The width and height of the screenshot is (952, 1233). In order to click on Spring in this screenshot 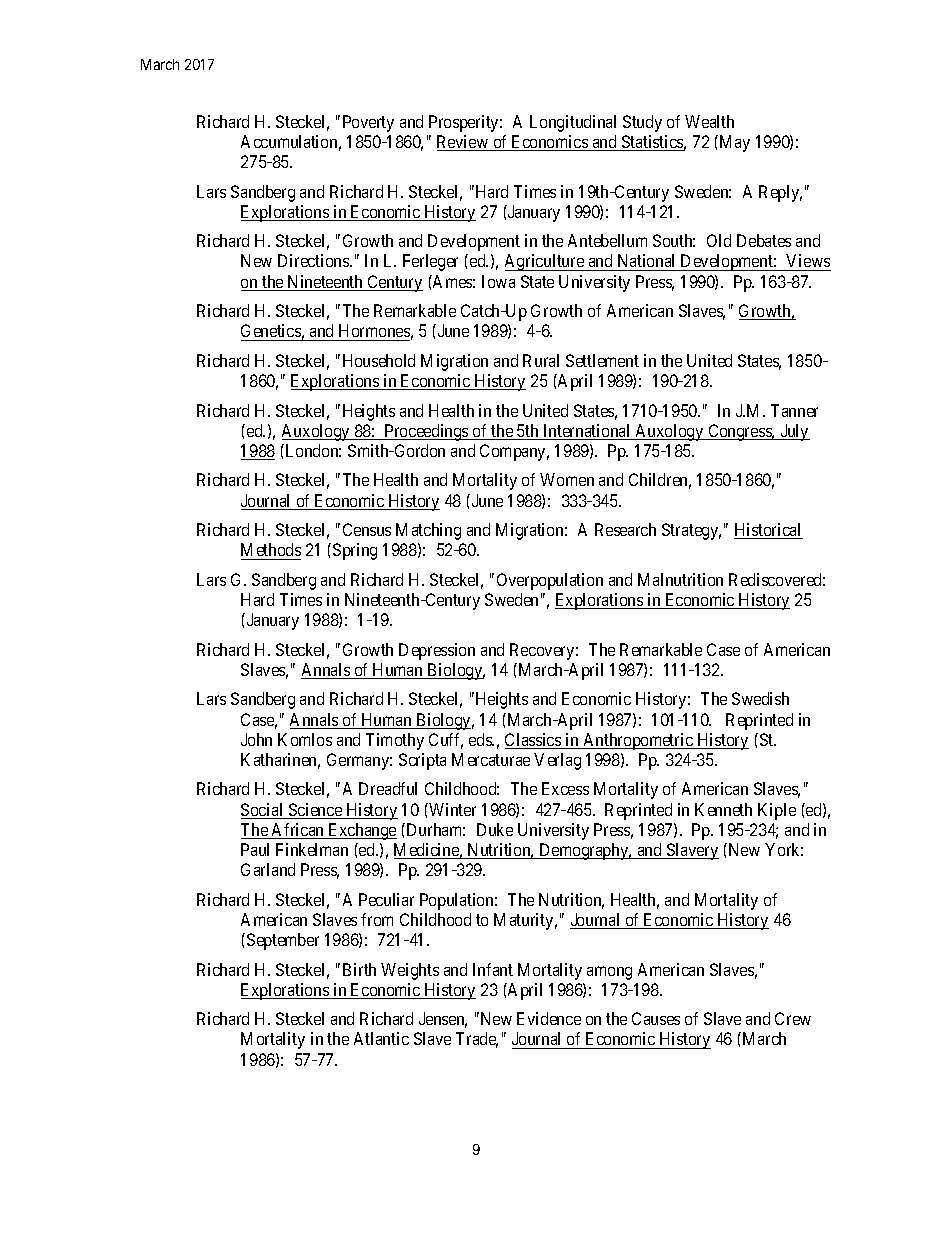, I will do `click(355, 551)`.
